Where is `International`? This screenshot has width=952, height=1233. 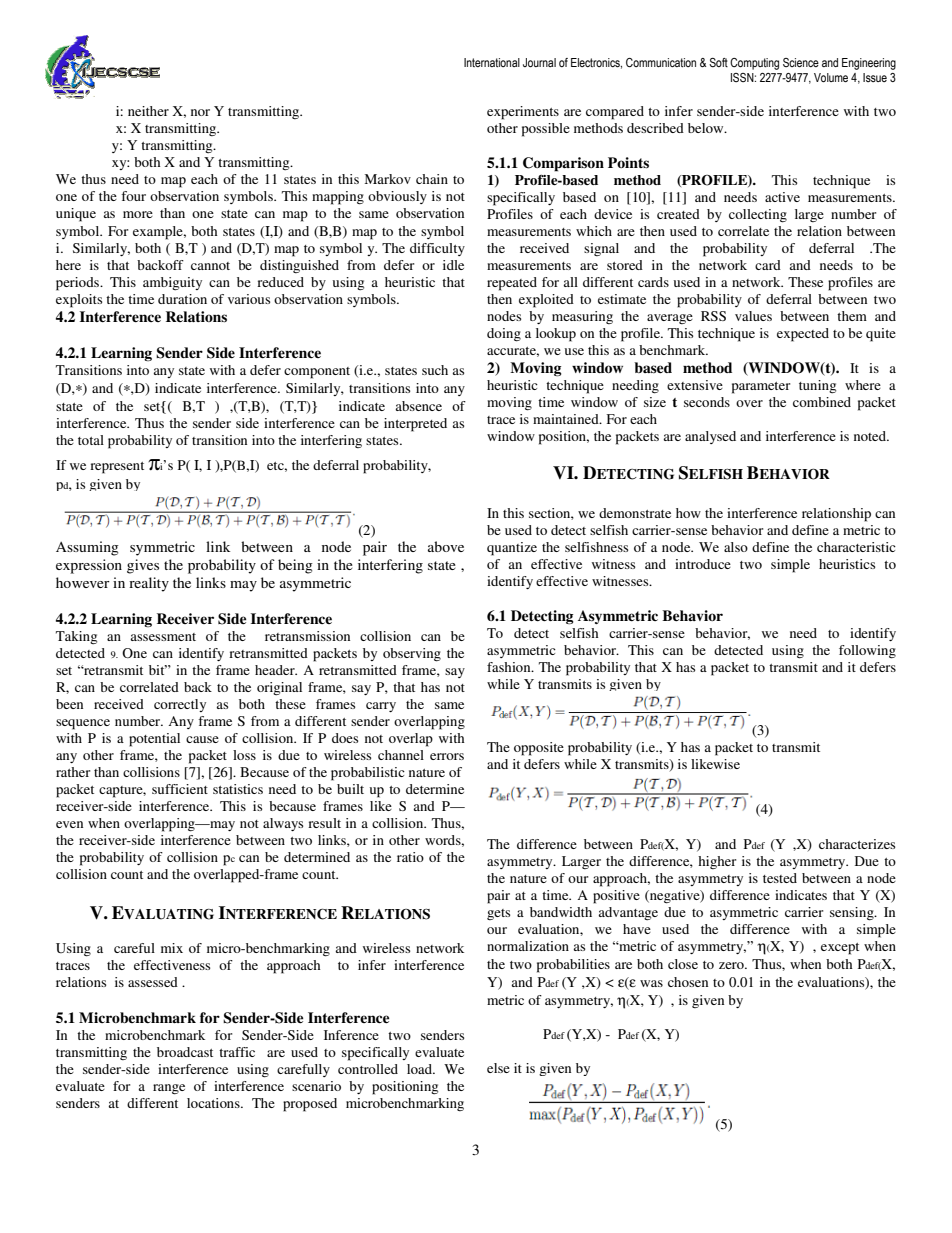
International is located at coordinates (492, 62).
